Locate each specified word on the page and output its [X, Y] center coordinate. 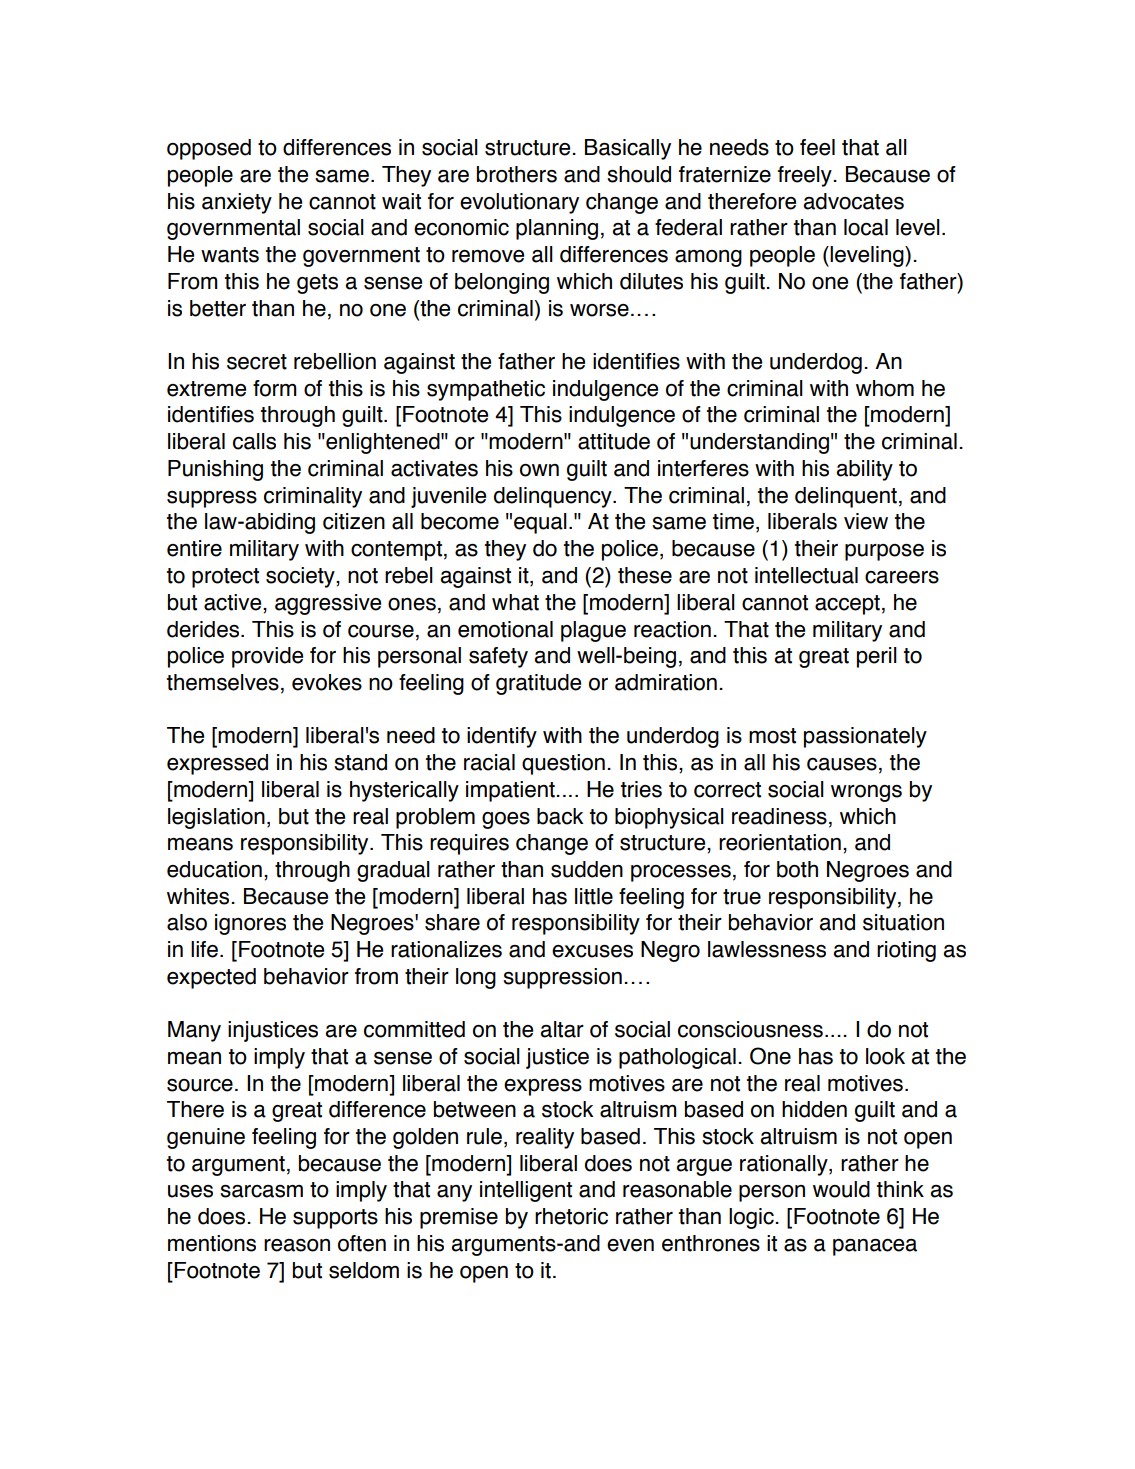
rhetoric [571, 1216]
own [539, 470]
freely [806, 176]
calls [254, 441]
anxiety [237, 203]
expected [211, 978]
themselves [223, 682]
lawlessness [767, 949]
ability [864, 470]
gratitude [538, 684]
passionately [865, 737]
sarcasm [261, 1191]
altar [562, 1029]
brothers [517, 174]
